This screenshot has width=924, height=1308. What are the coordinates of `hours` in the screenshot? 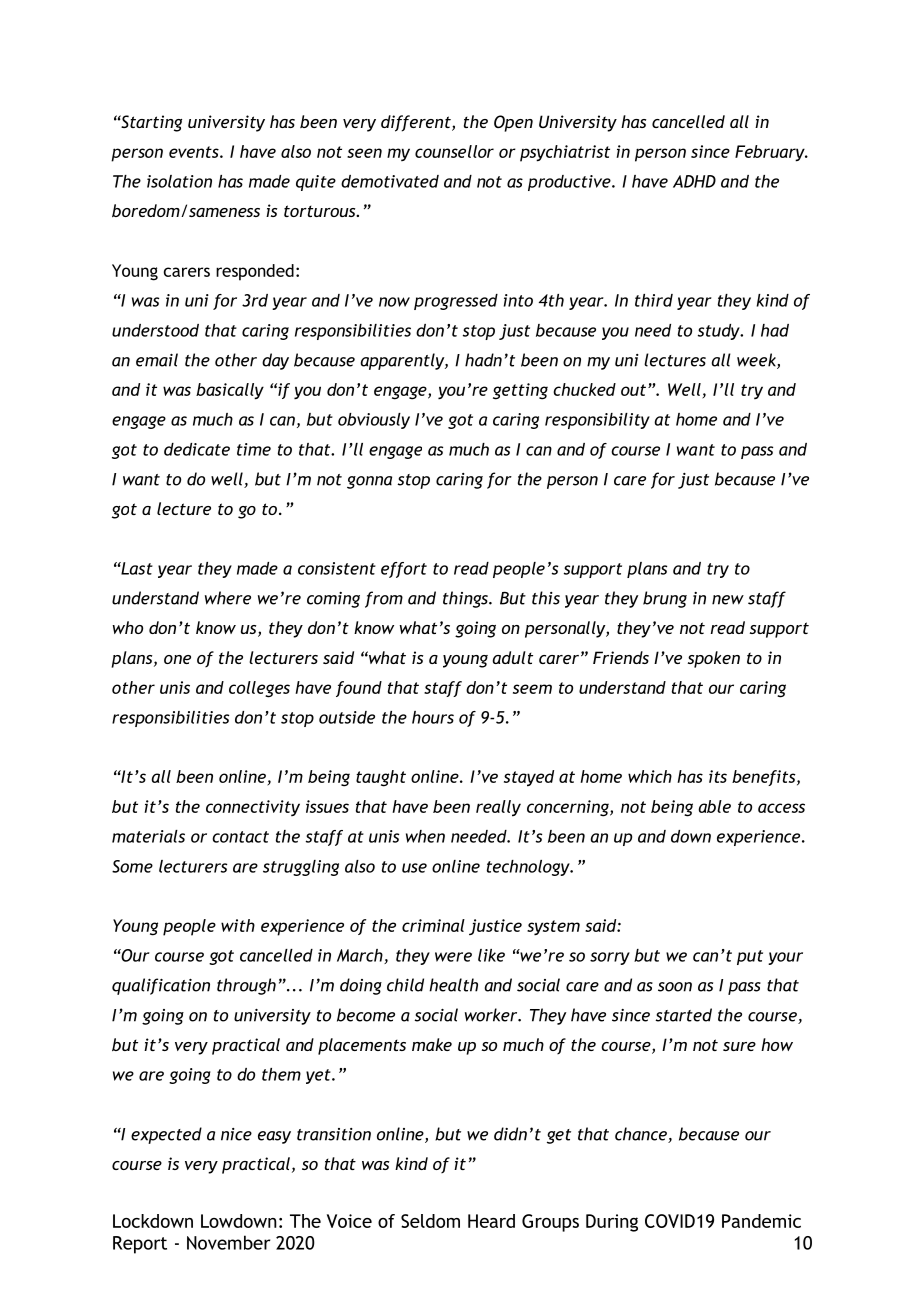 It's located at (433, 717).
